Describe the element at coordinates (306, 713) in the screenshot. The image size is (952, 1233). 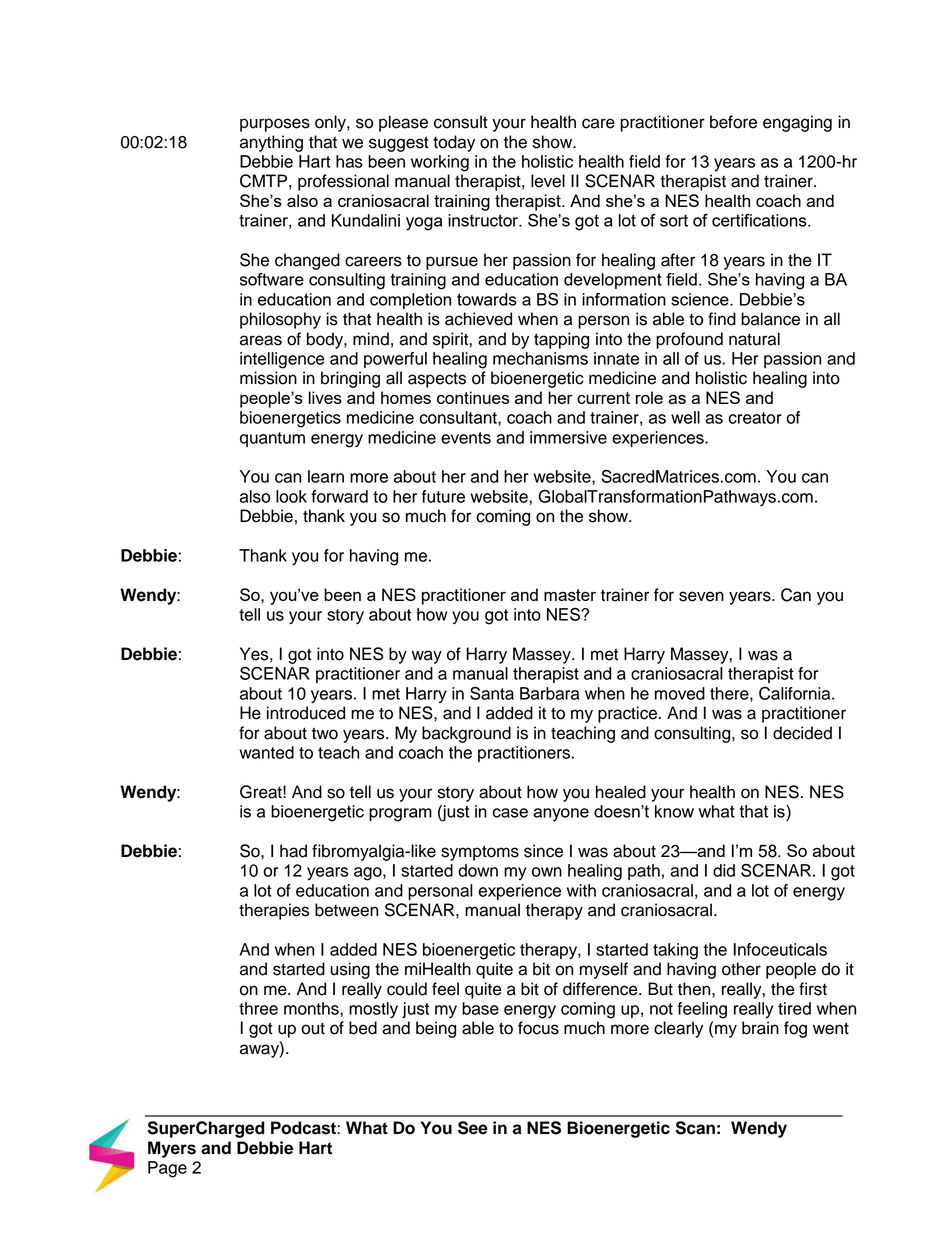
I see `introduced` at that location.
